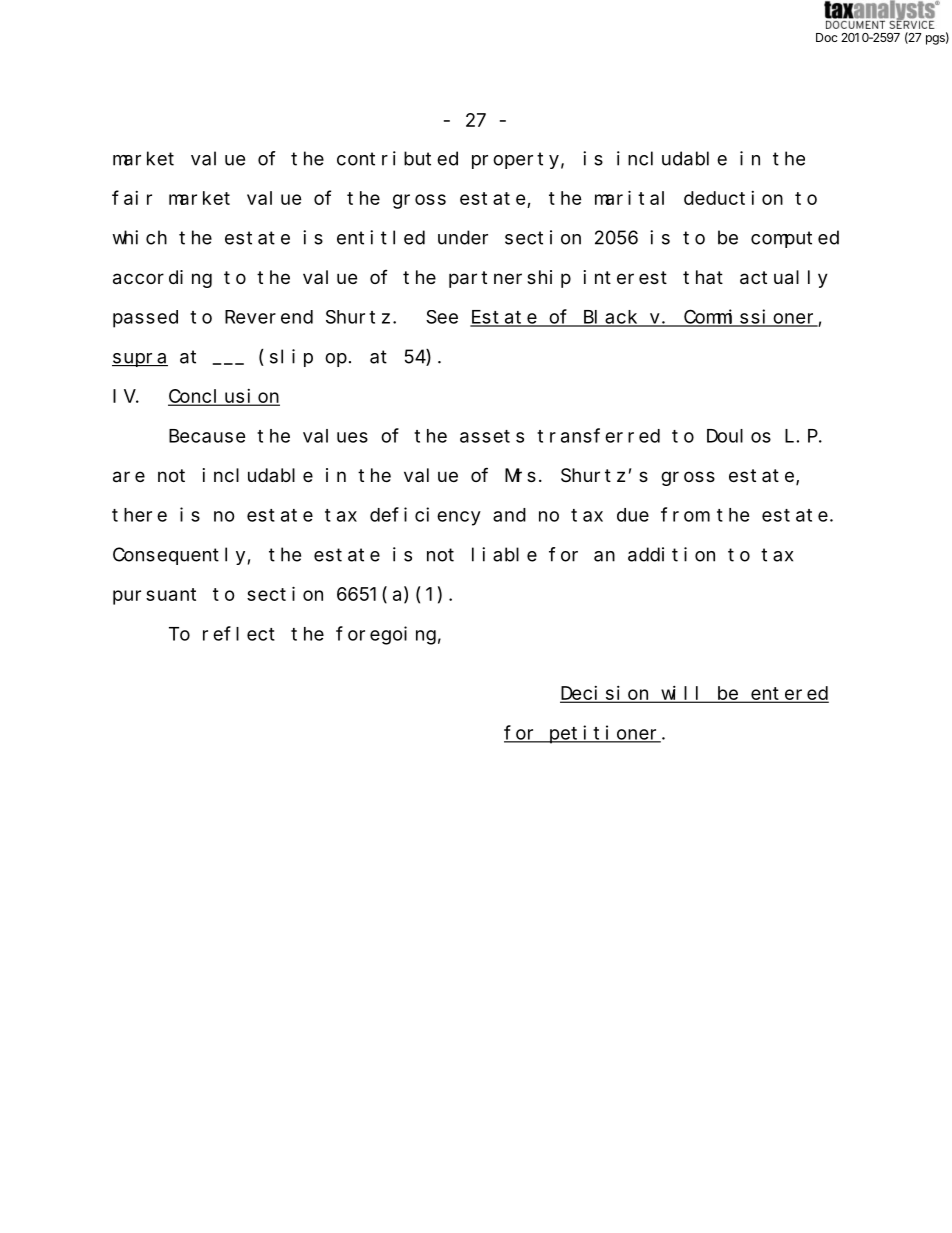 The width and height of the image is (952, 1233). What do you see at coordinates (239, 633) in the image?
I see `reflect` at bounding box center [239, 633].
